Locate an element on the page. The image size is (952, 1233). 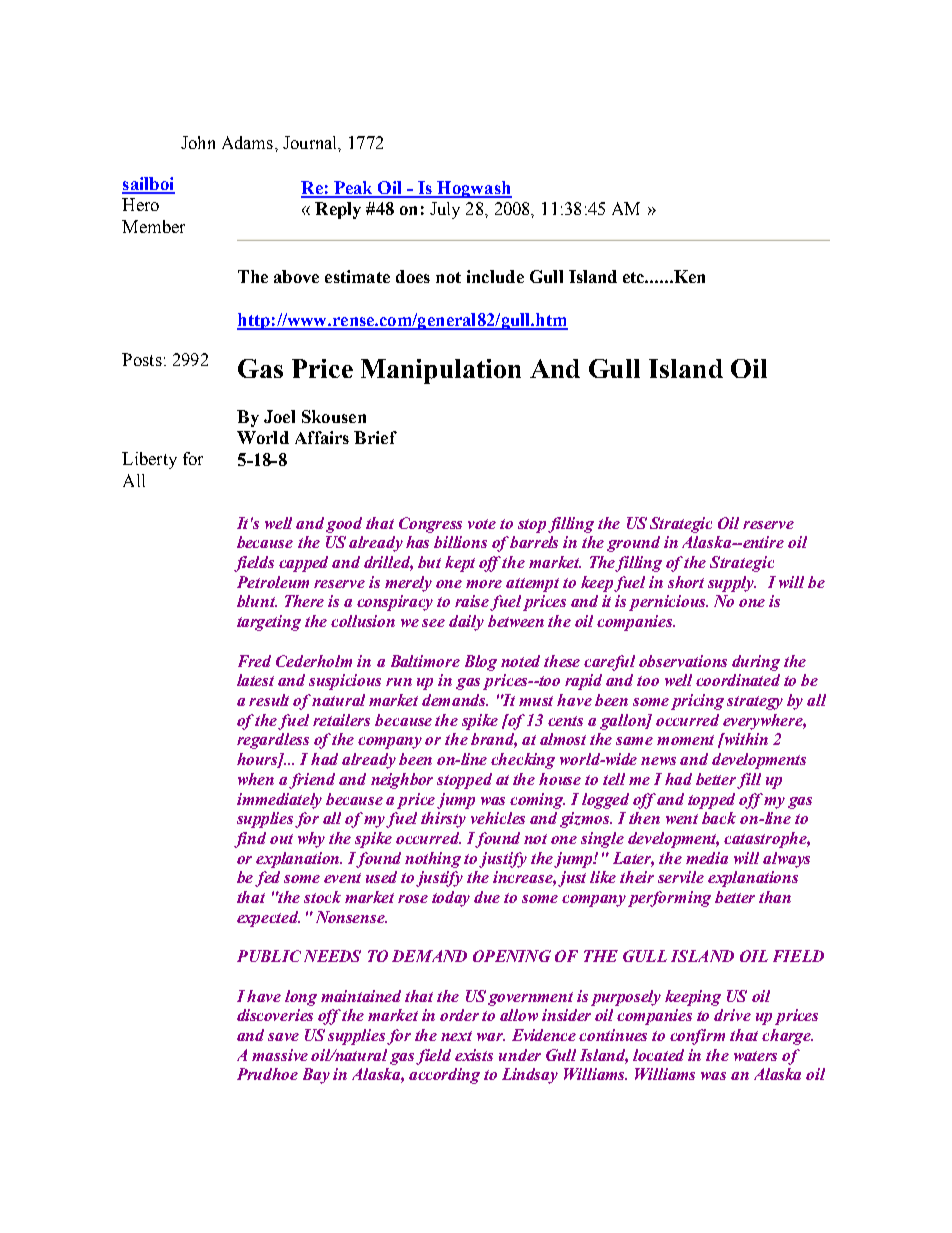
blunt is located at coordinates (257, 601).
